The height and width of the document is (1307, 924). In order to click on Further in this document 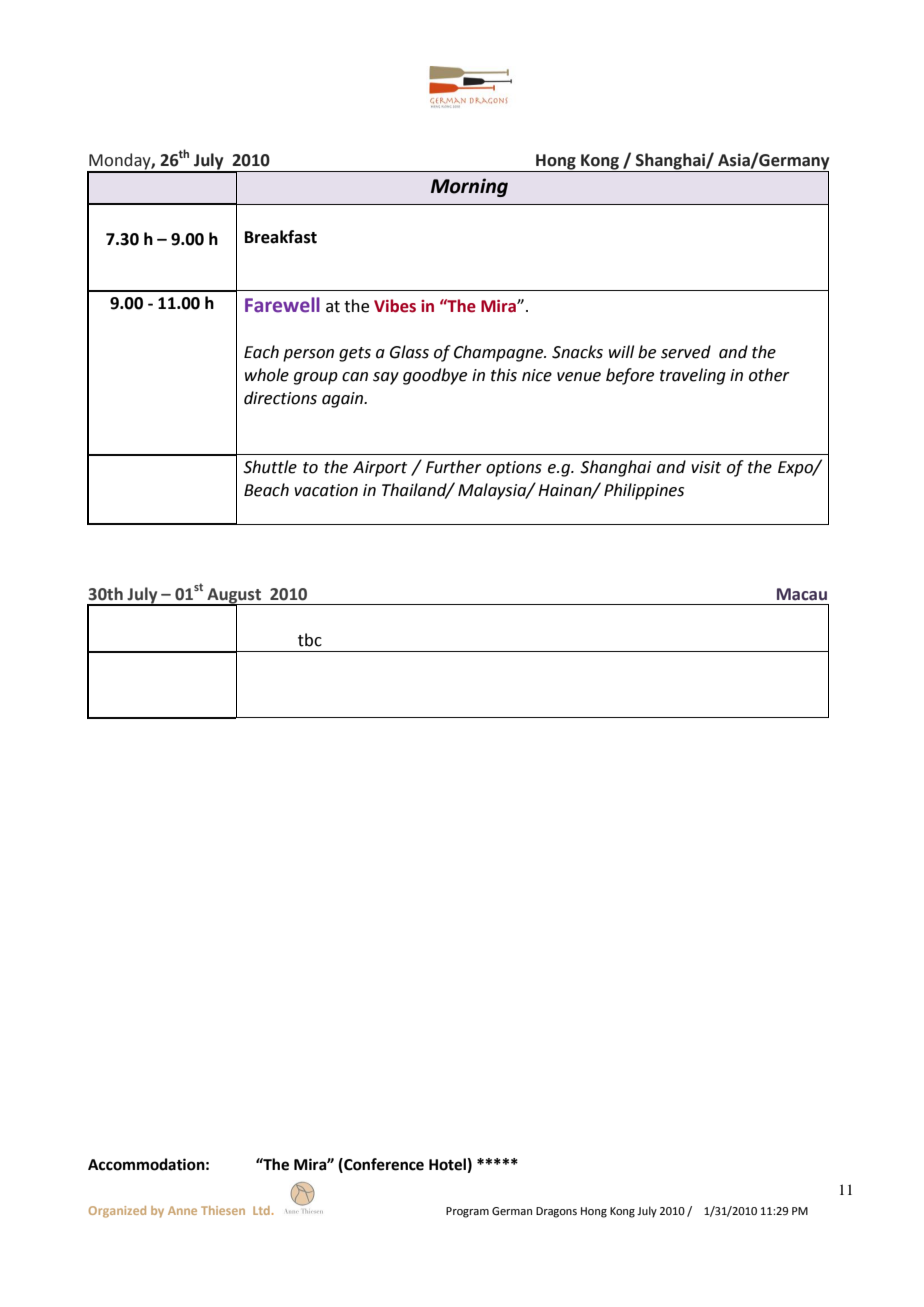, I will do `click(454, 467)`.
